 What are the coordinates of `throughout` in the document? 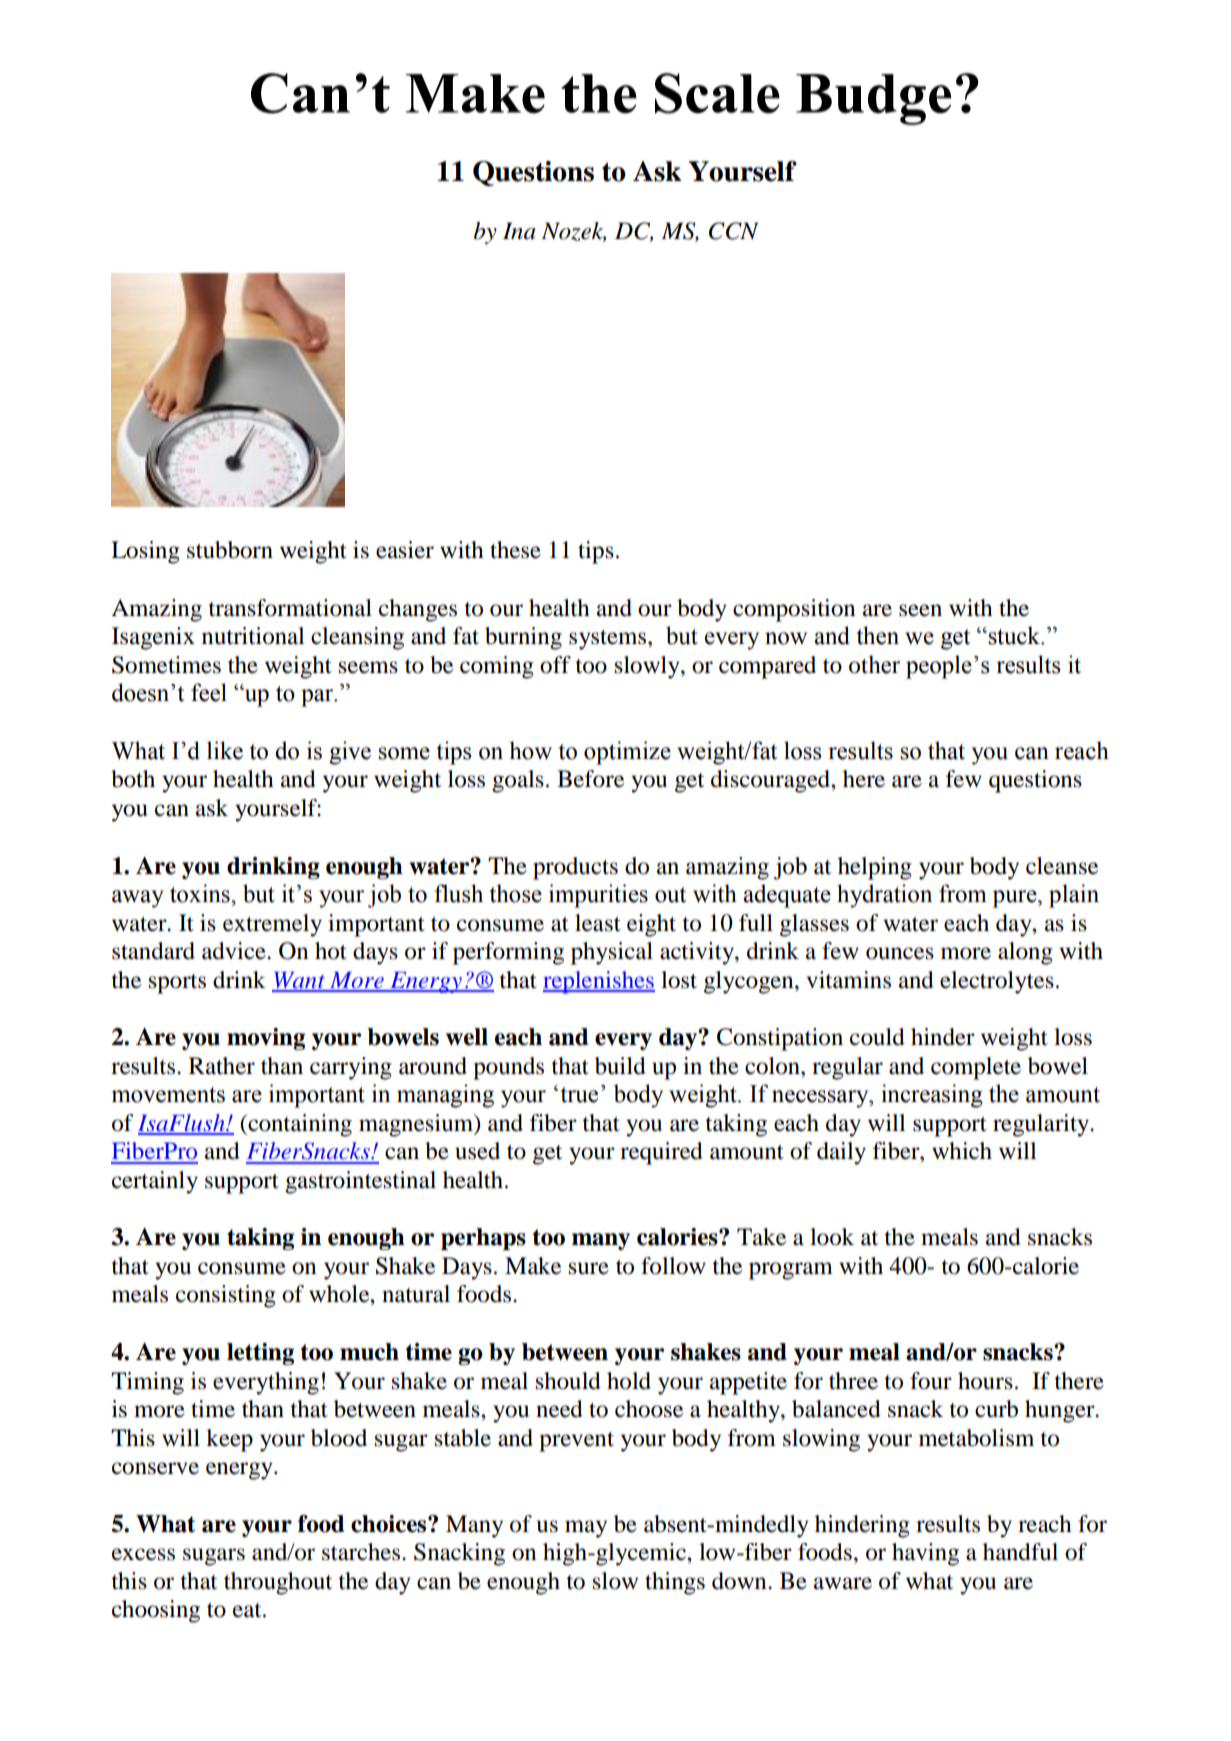 It's located at (278, 1583).
